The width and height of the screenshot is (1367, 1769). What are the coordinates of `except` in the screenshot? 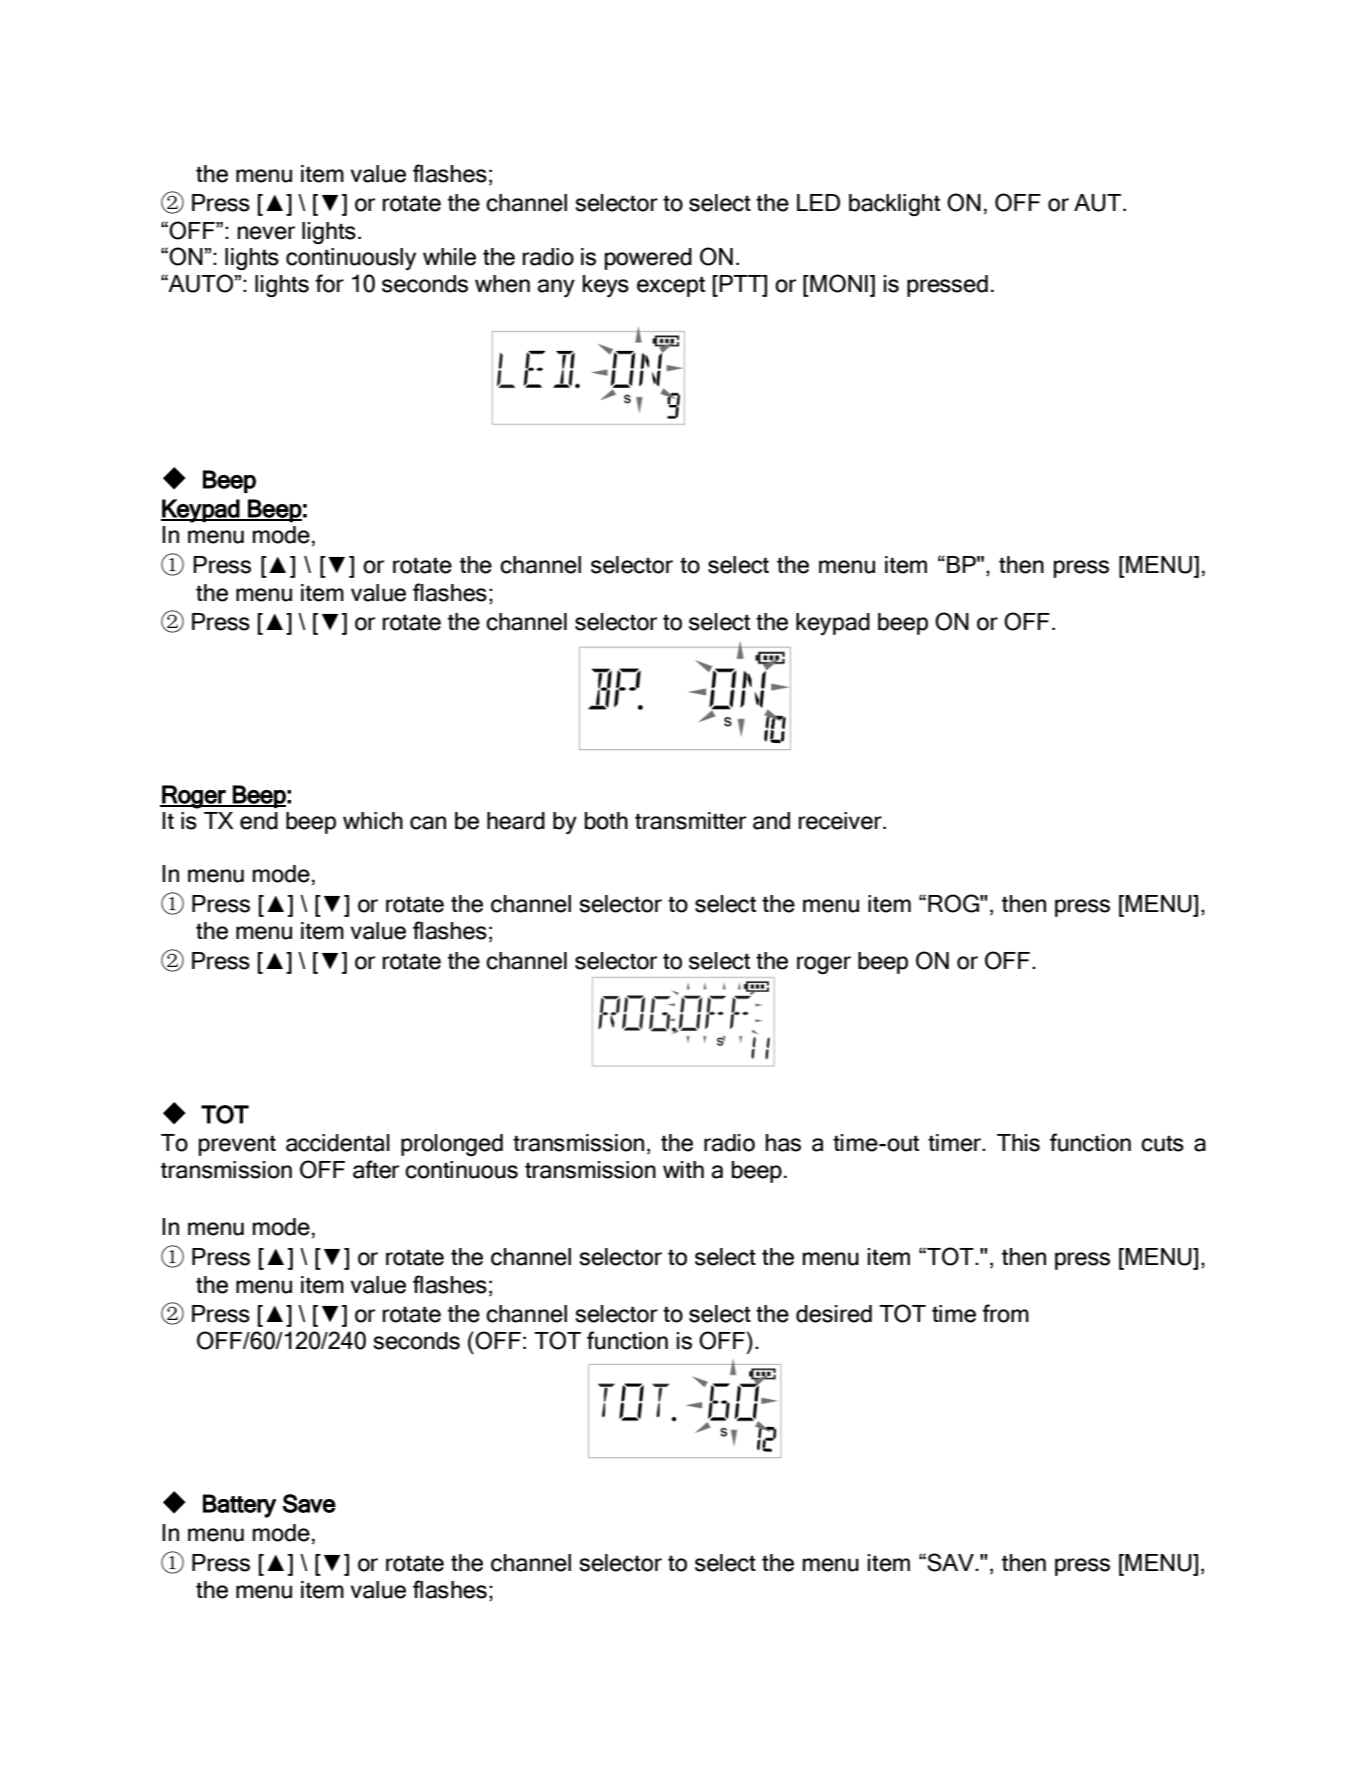 It's located at (671, 286).
